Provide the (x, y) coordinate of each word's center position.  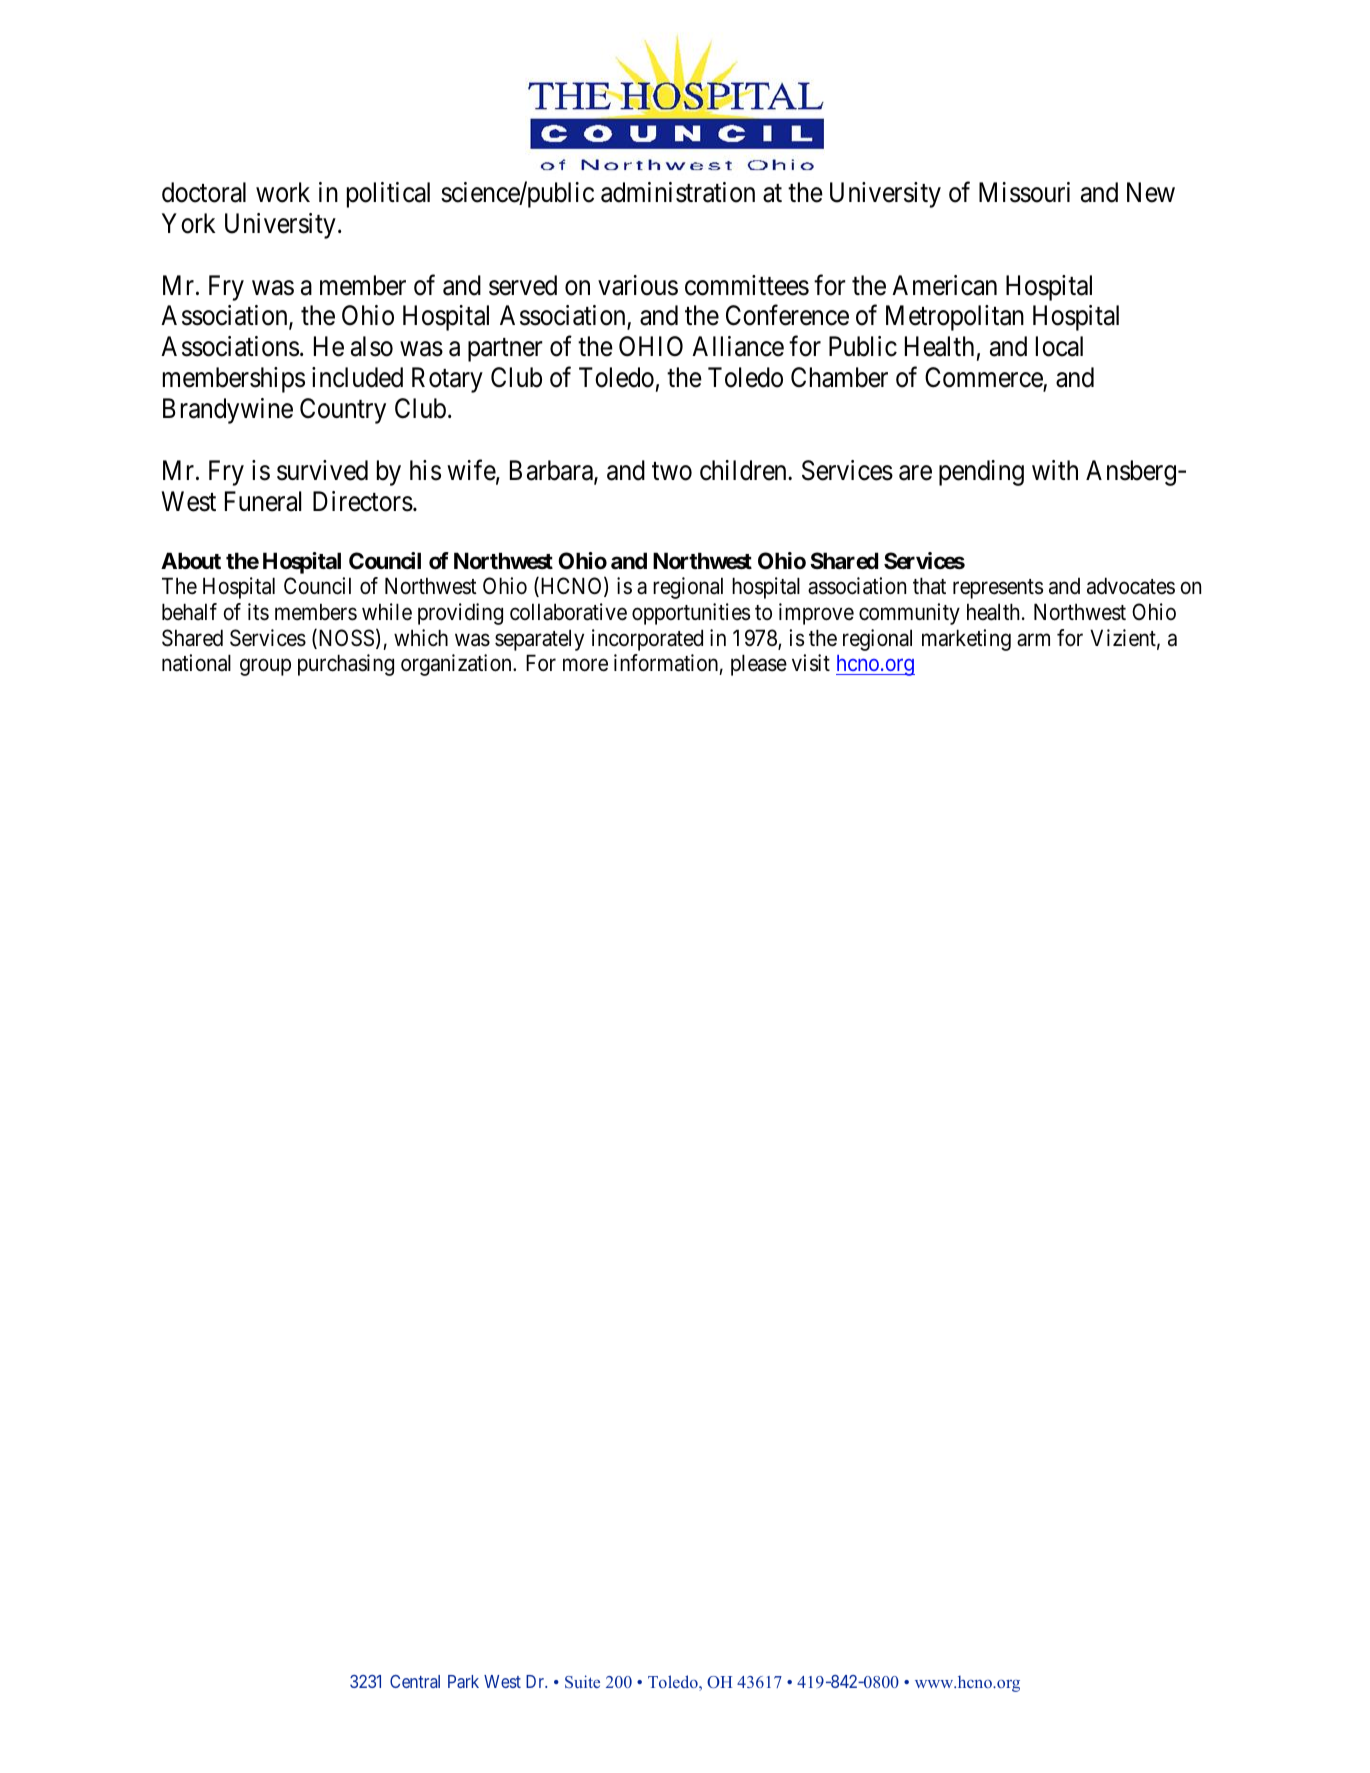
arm (1033, 640)
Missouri (1024, 192)
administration (678, 192)
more (585, 665)
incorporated (647, 640)
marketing (966, 640)
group (265, 667)
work (283, 192)
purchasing (346, 665)
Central (415, 1681)
